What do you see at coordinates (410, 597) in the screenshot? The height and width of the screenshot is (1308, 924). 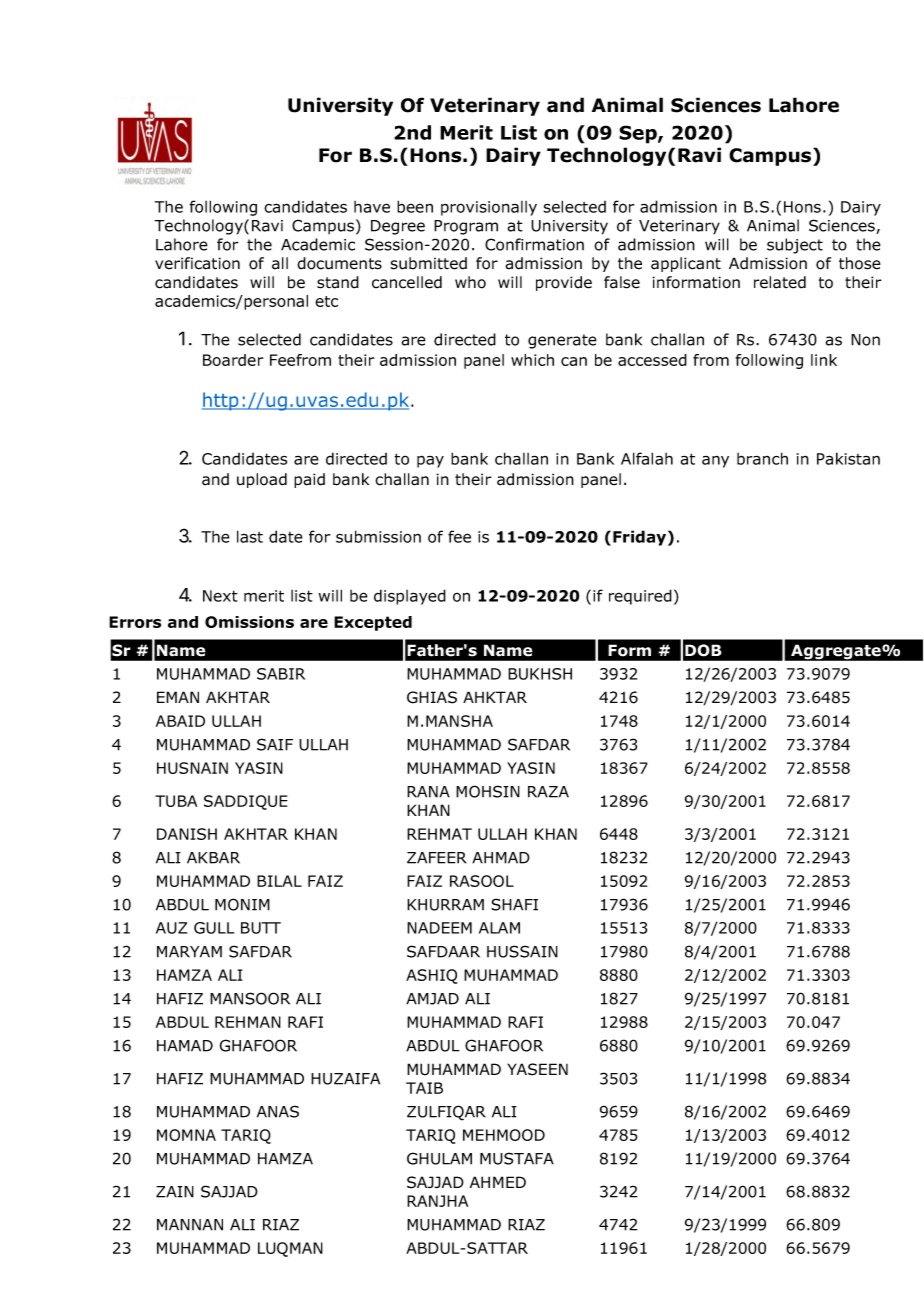 I see `displayed` at bounding box center [410, 597].
